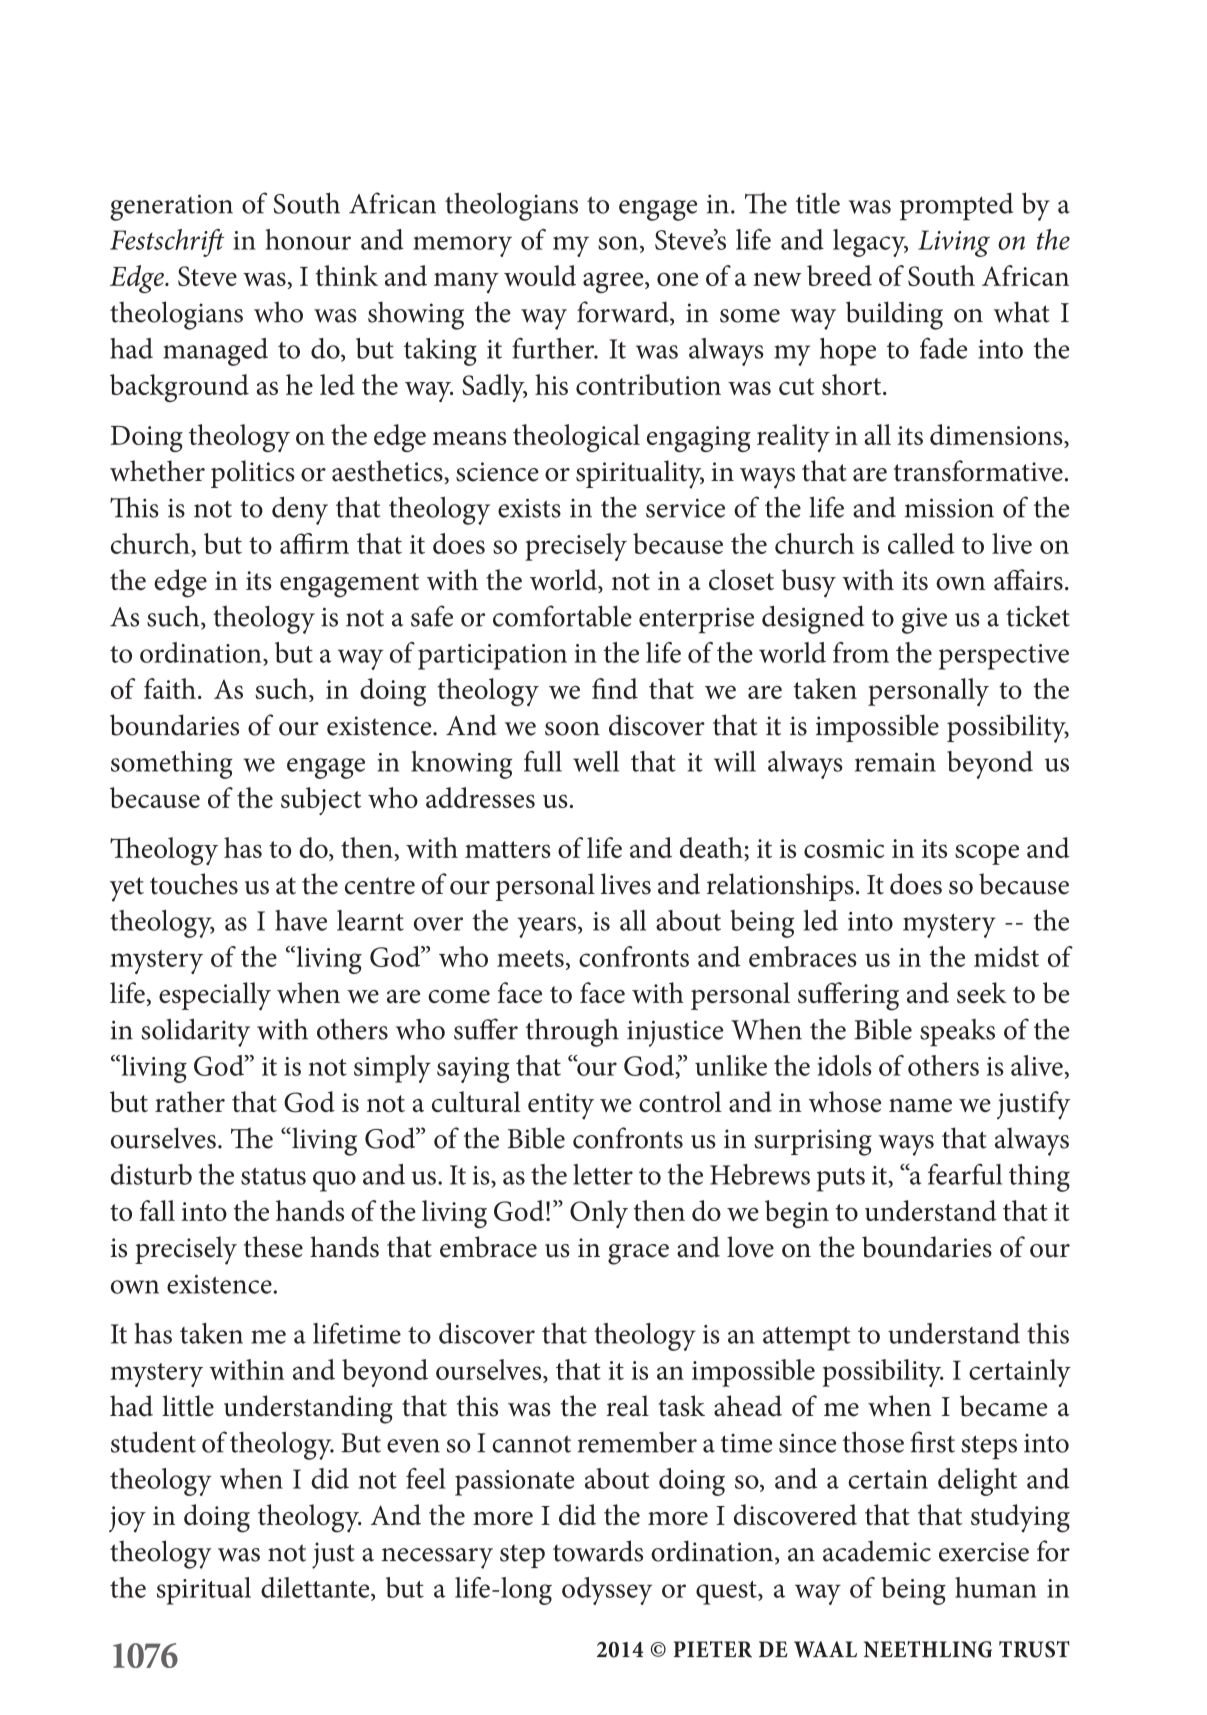 This screenshot has width=1207, height=1715. Describe the element at coordinates (956, 206) in the screenshot. I see `prompted` at that location.
